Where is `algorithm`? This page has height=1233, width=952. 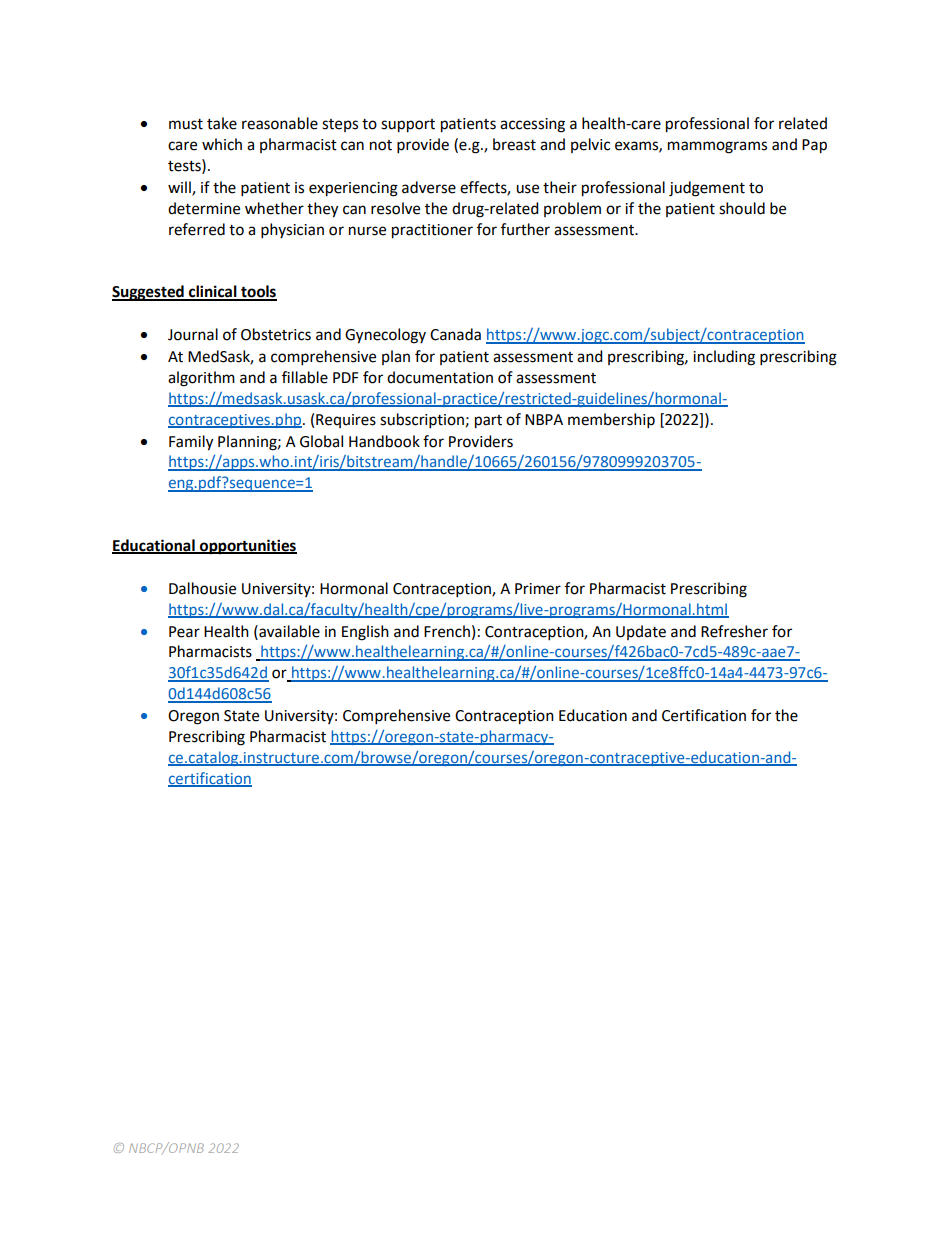 algorithm is located at coordinates (201, 379).
